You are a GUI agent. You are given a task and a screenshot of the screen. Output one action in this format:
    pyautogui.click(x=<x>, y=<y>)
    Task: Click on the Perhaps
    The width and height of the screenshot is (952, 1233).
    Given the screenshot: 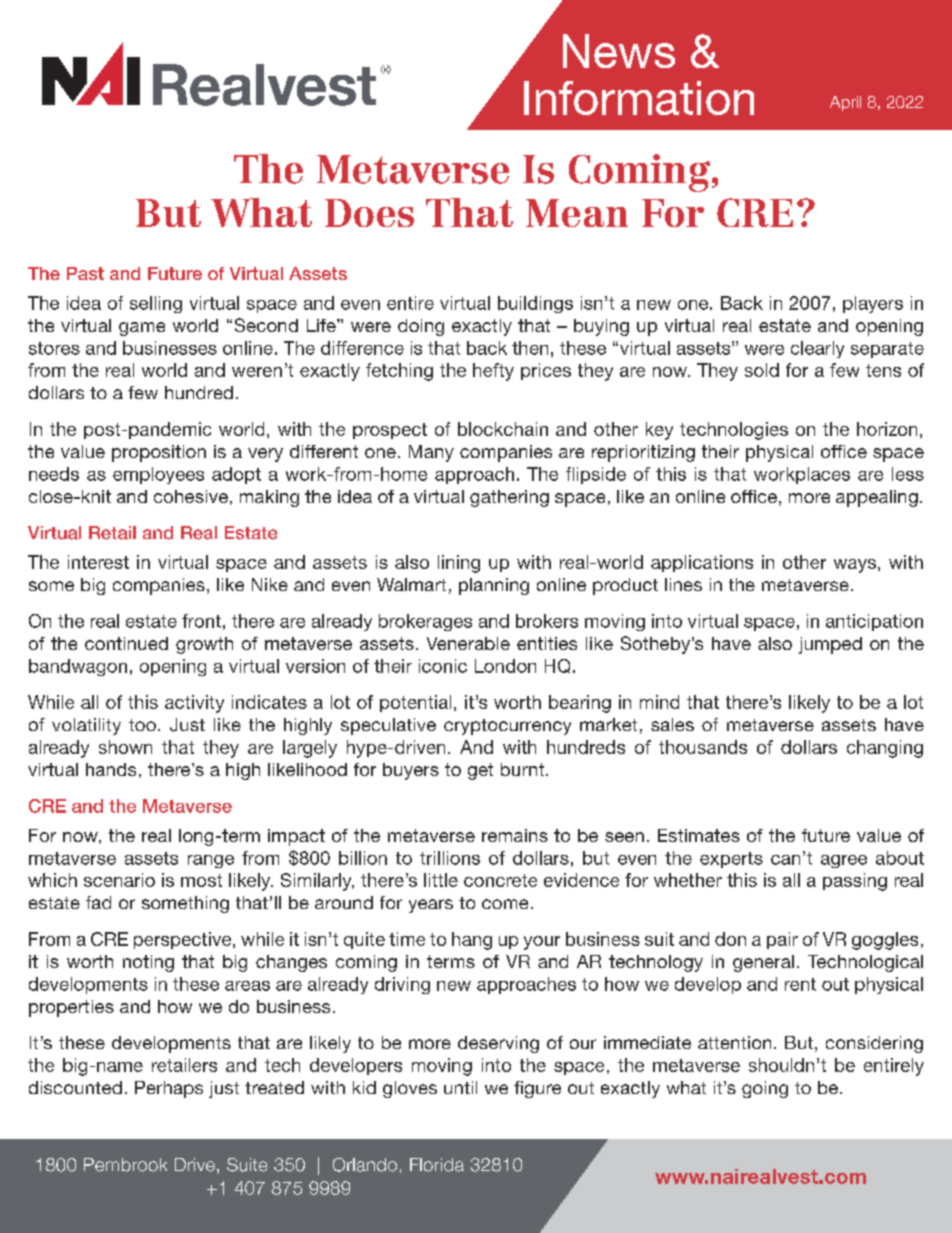 What is the action you would take?
    pyautogui.click(x=169, y=1089)
